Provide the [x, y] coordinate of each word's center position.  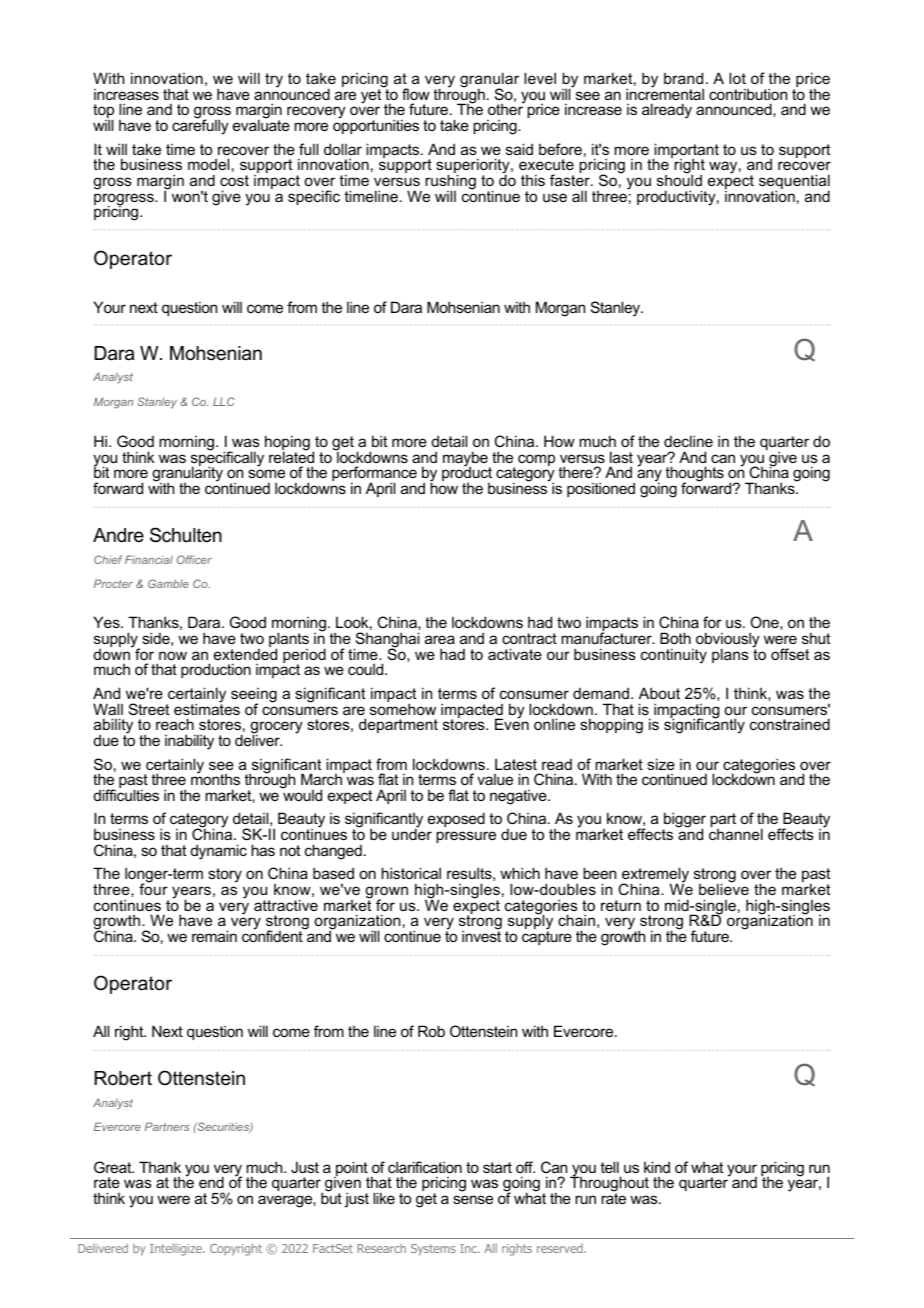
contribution [748, 94]
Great [114, 1167]
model [208, 164]
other [506, 108]
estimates [207, 708]
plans [730, 655]
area [440, 639]
